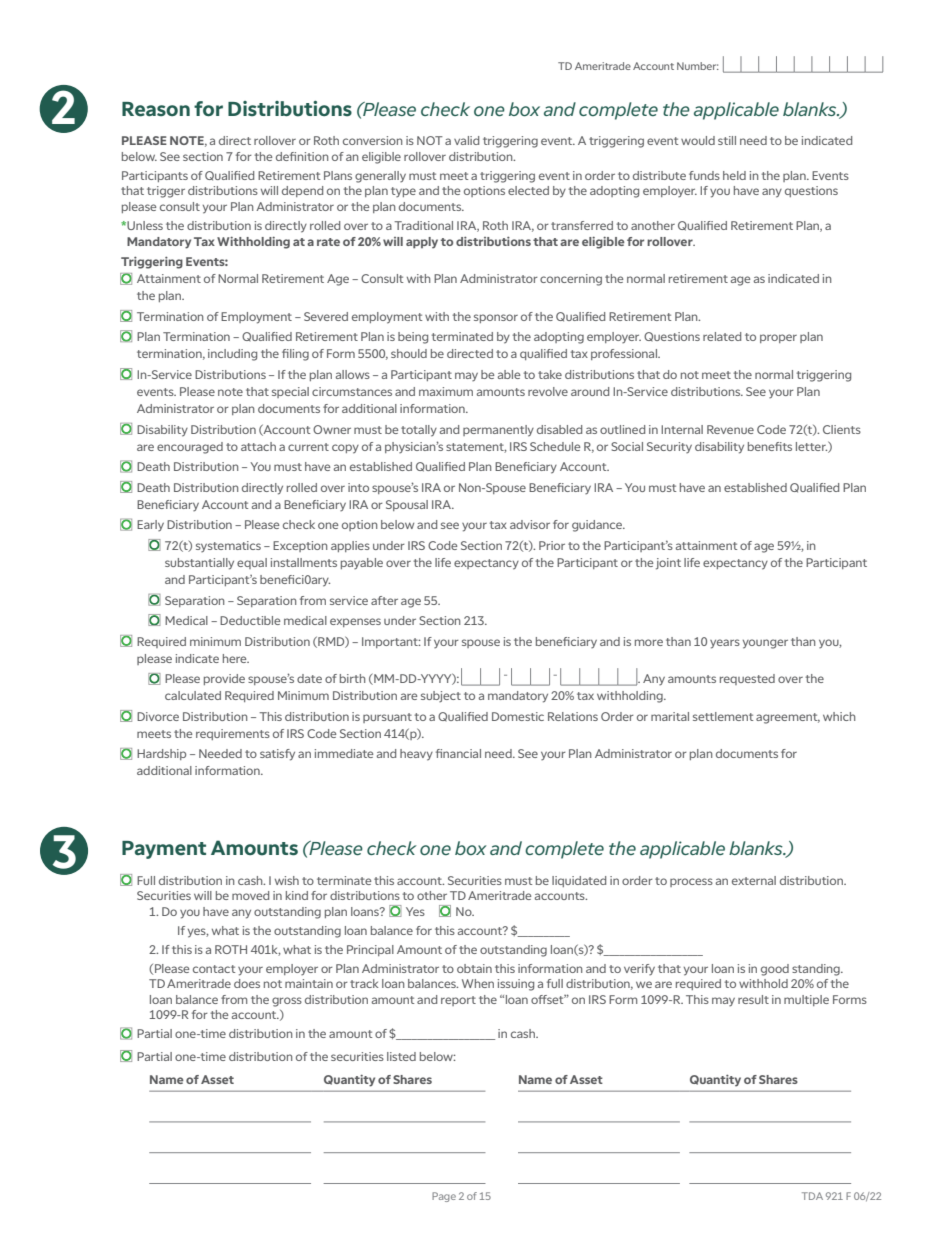  Describe the element at coordinates (550, 374) in the screenshot. I see `take` at that location.
